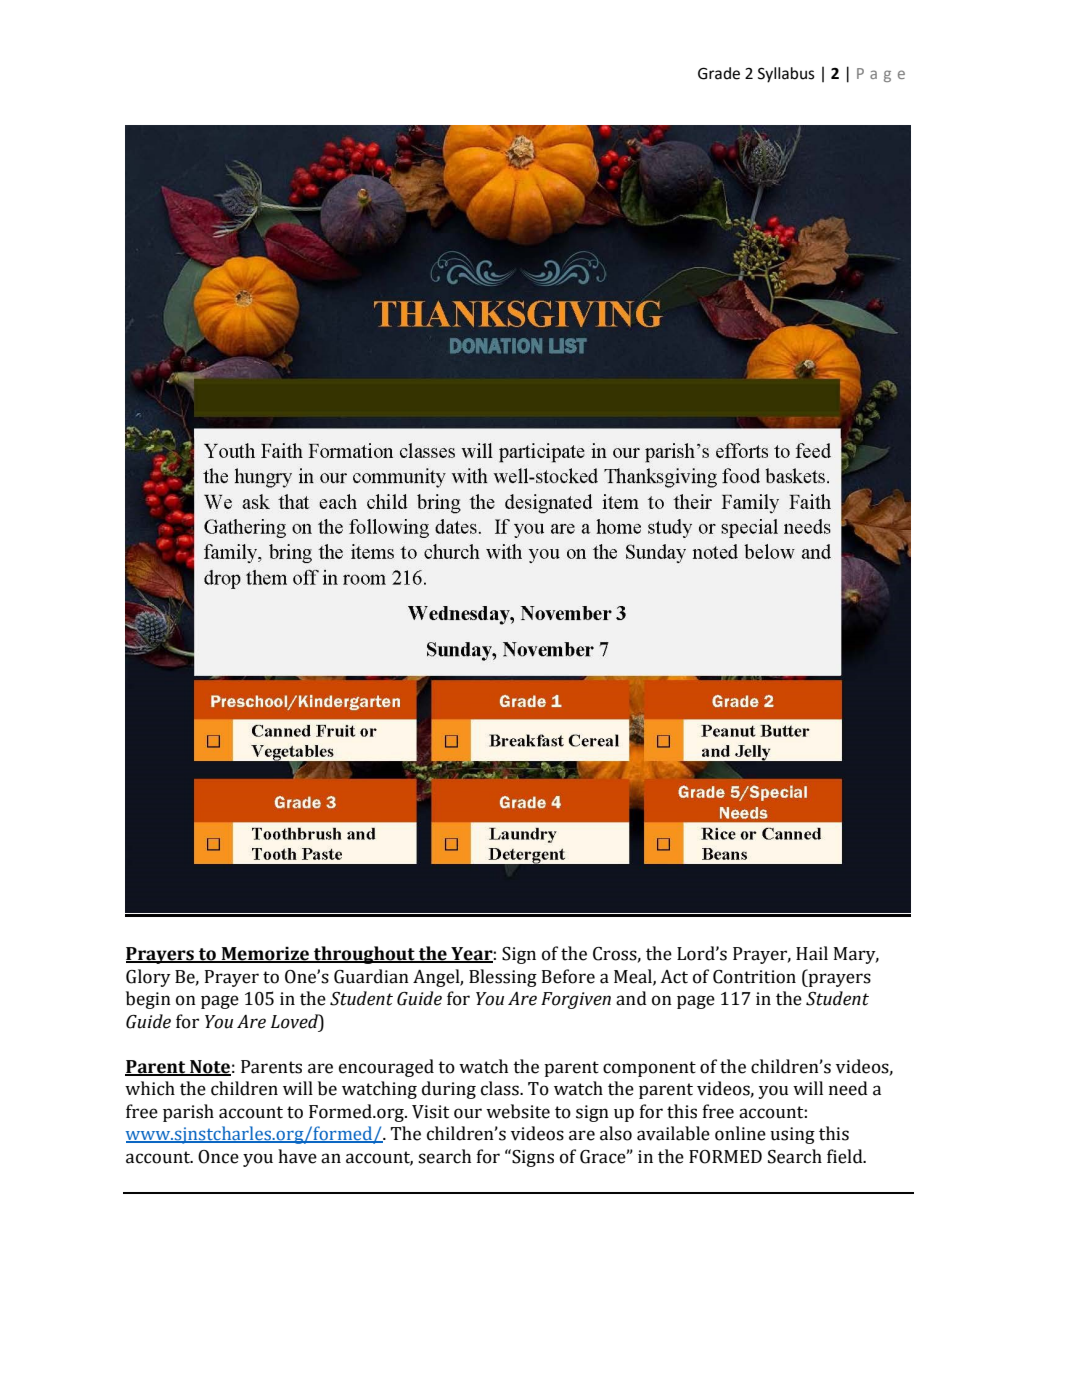 This image has height=1382, width=1068. I want to click on Grade, so click(719, 73).
